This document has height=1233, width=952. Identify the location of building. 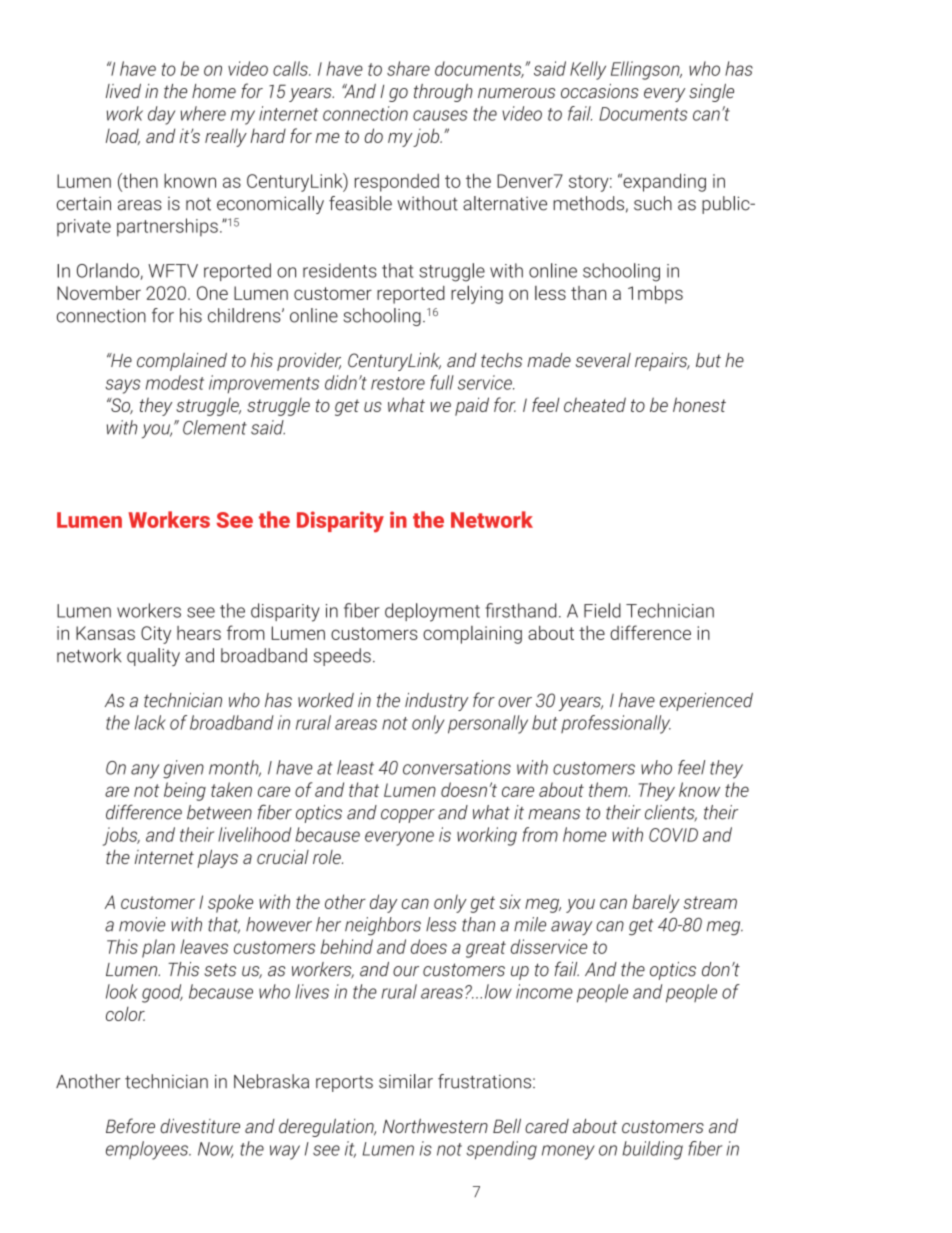
(652, 1150).
